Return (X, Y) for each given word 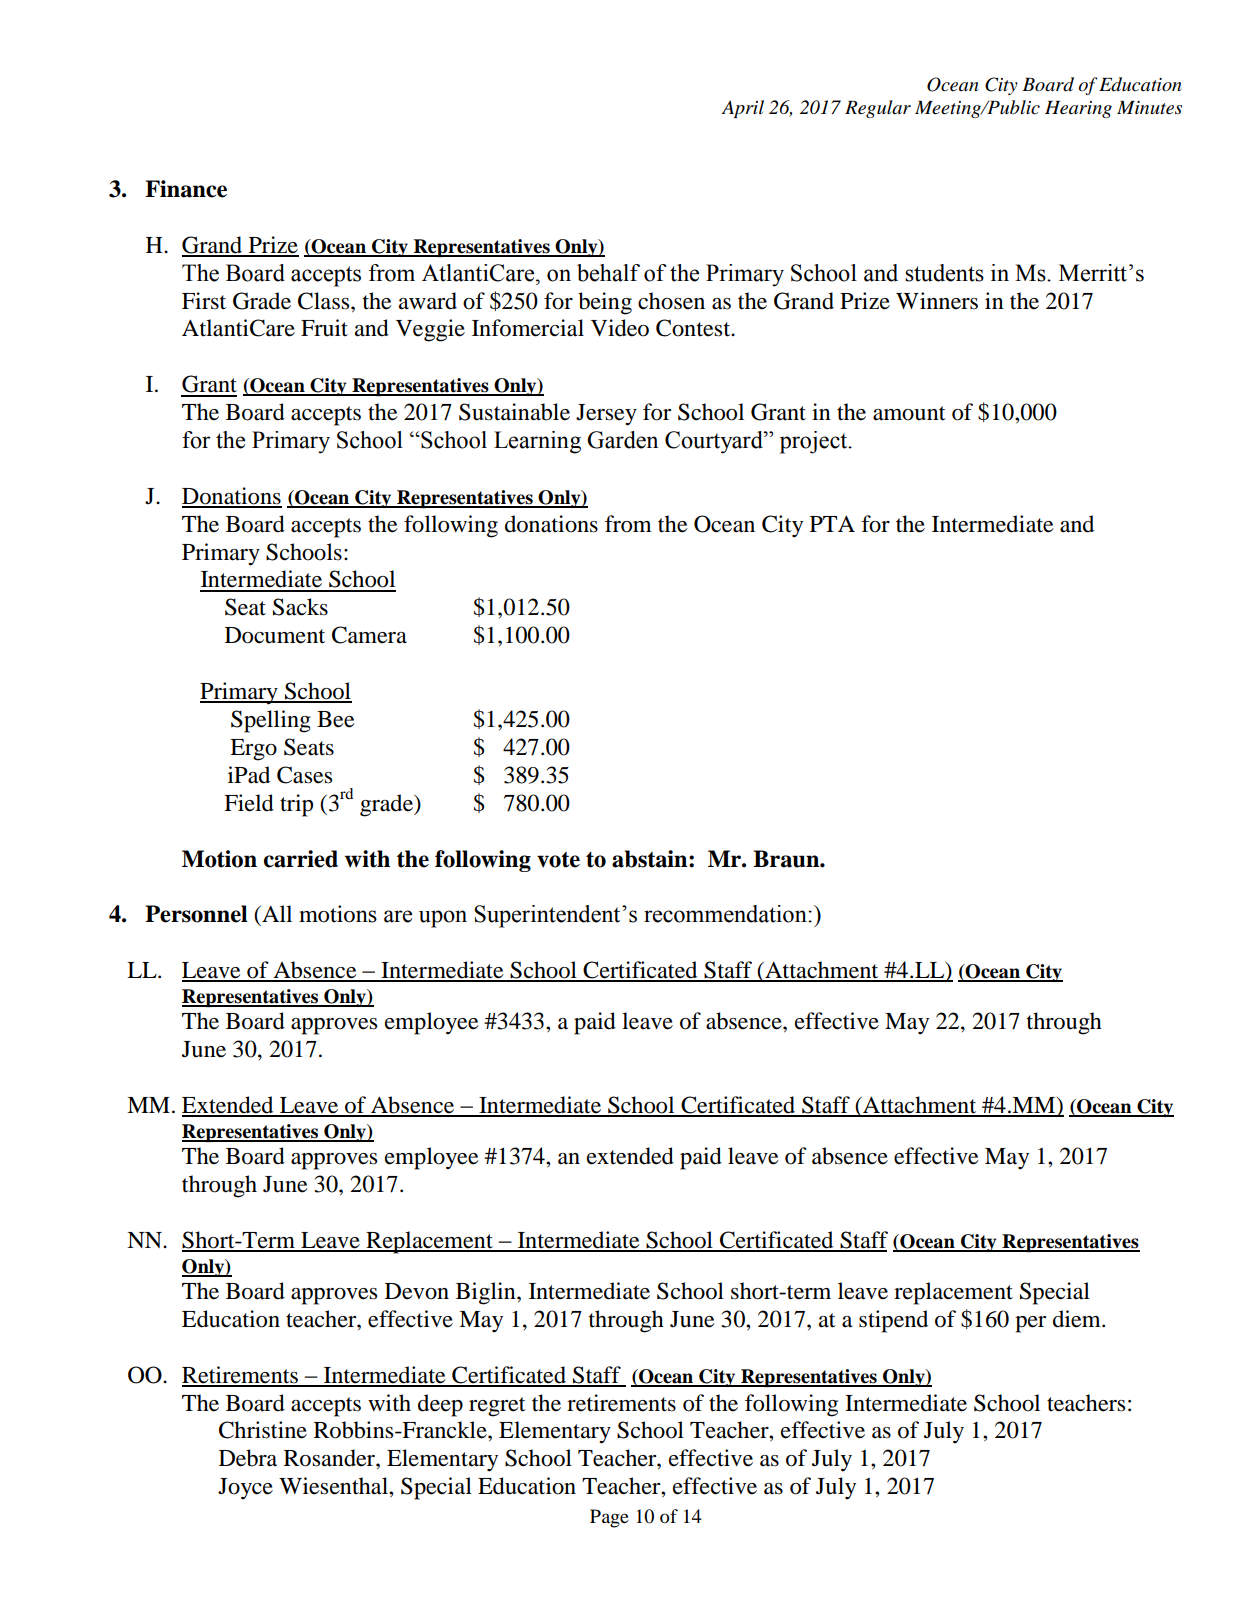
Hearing (1078, 109)
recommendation (726, 914)
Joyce (245, 1489)
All (276, 913)
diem (1078, 1319)
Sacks (300, 607)
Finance (186, 189)
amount (909, 413)
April (743, 109)
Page (609, 1518)
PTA (832, 523)
